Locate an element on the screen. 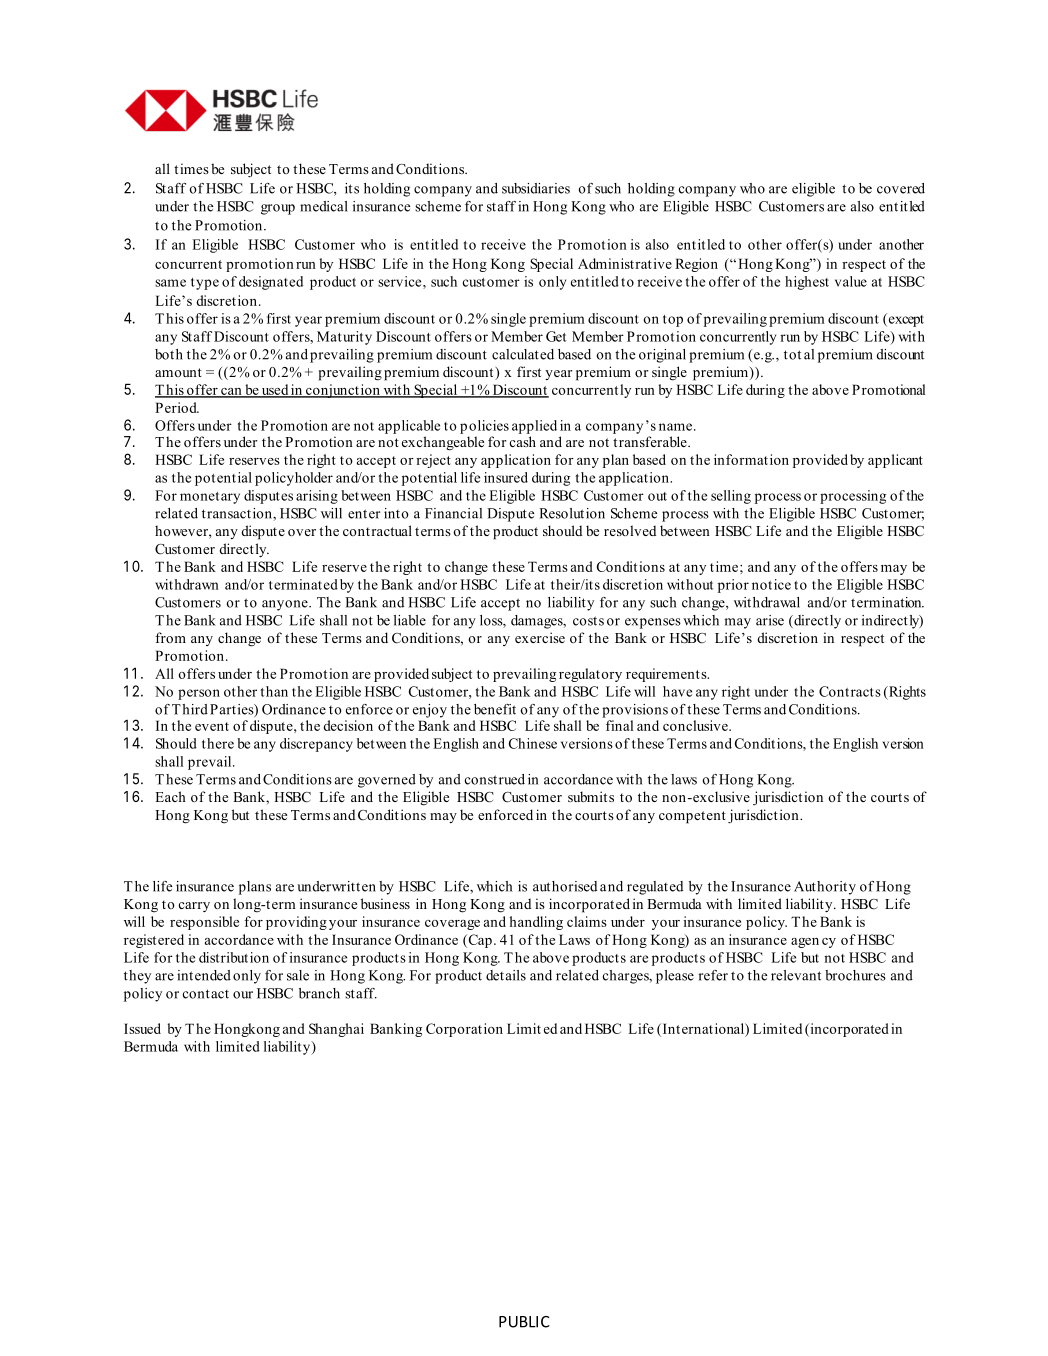  responsible is located at coordinates (204, 923).
